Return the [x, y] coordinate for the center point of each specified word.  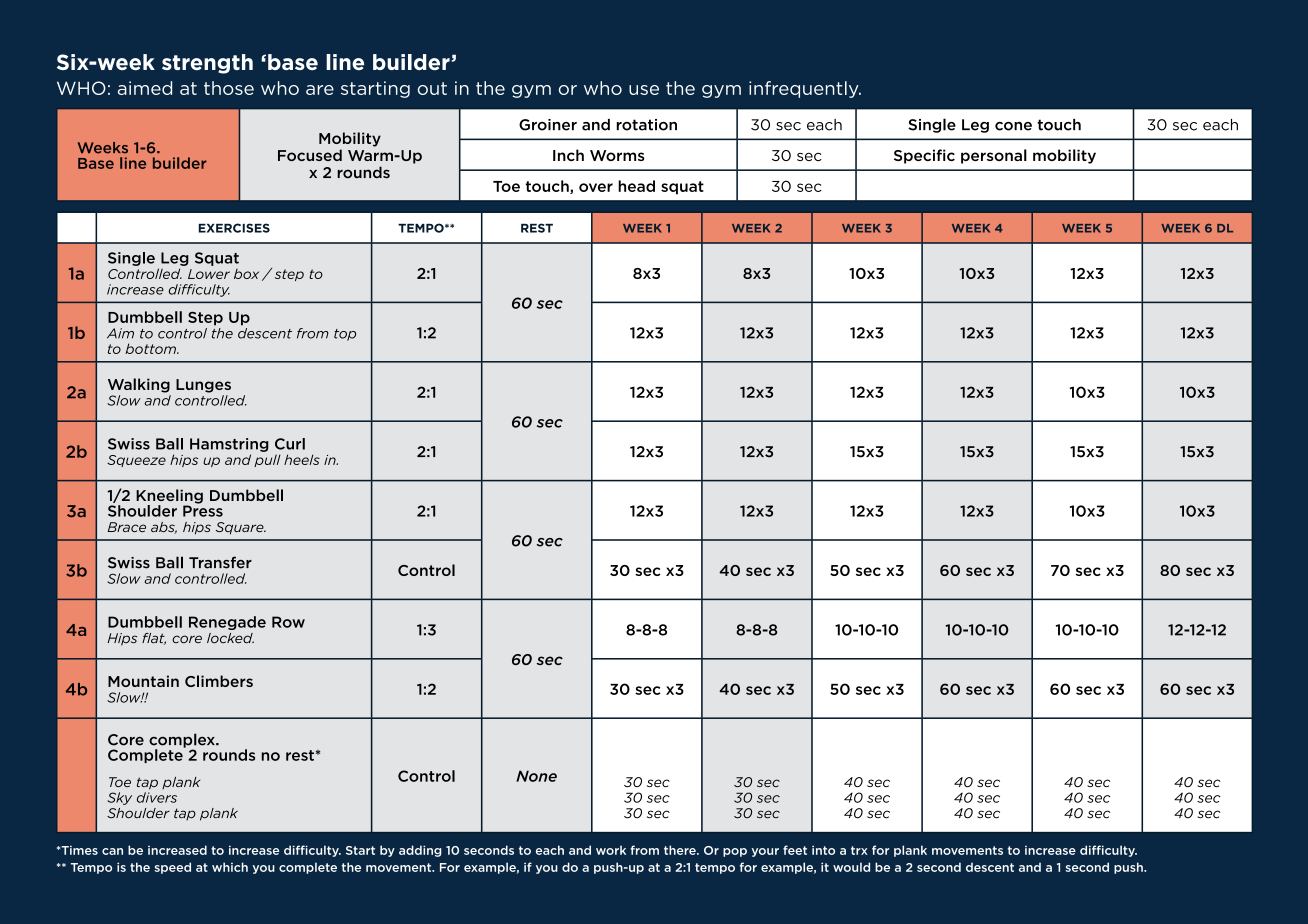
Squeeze [136, 461]
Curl [290, 444]
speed [172, 868]
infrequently [805, 89]
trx [859, 850]
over [596, 187]
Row [288, 622]
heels [302, 459]
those [229, 88]
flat [154, 639]
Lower [209, 274]
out [432, 88]
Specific [924, 156]
